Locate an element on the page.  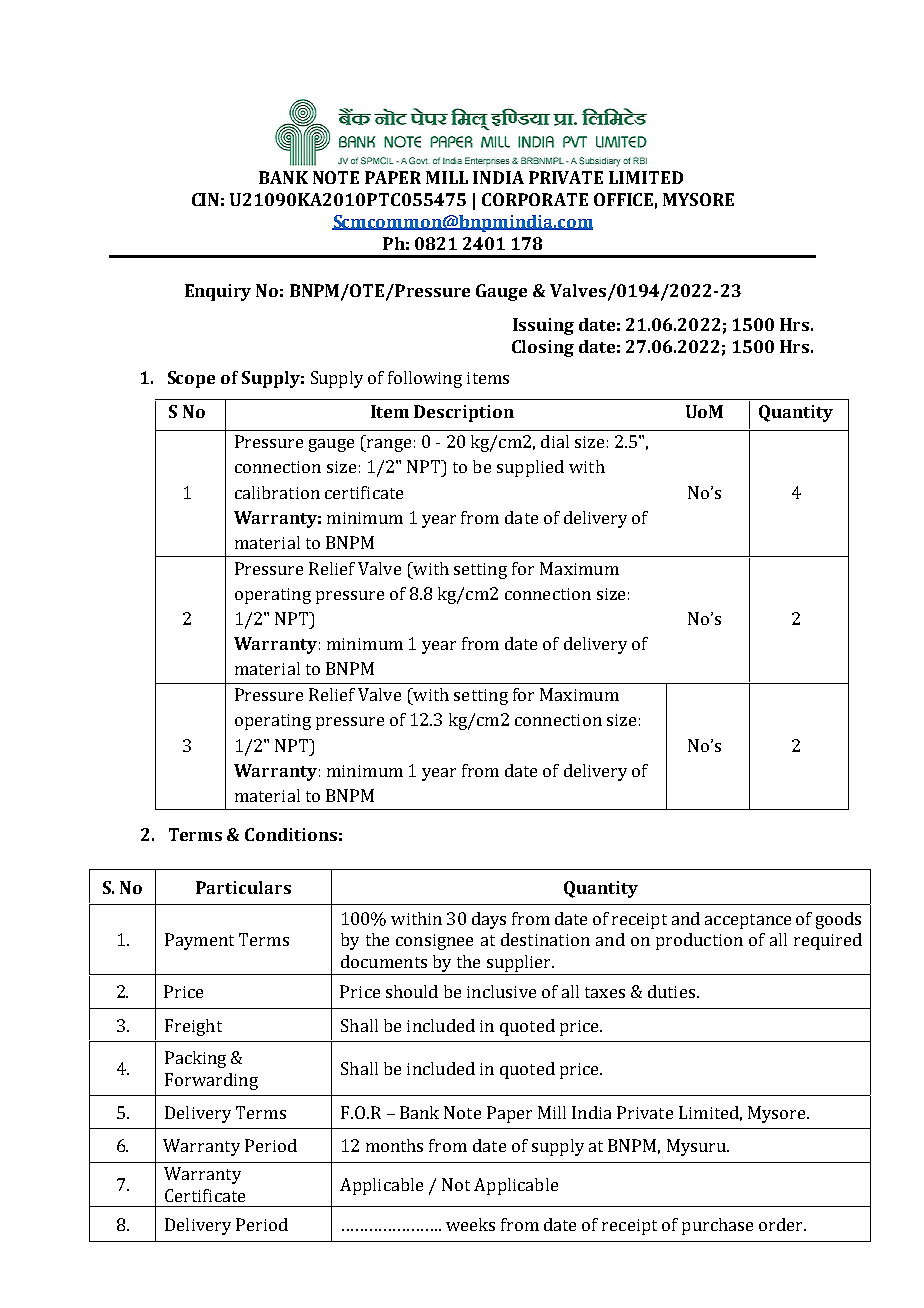
supplied is located at coordinates (530, 468).
